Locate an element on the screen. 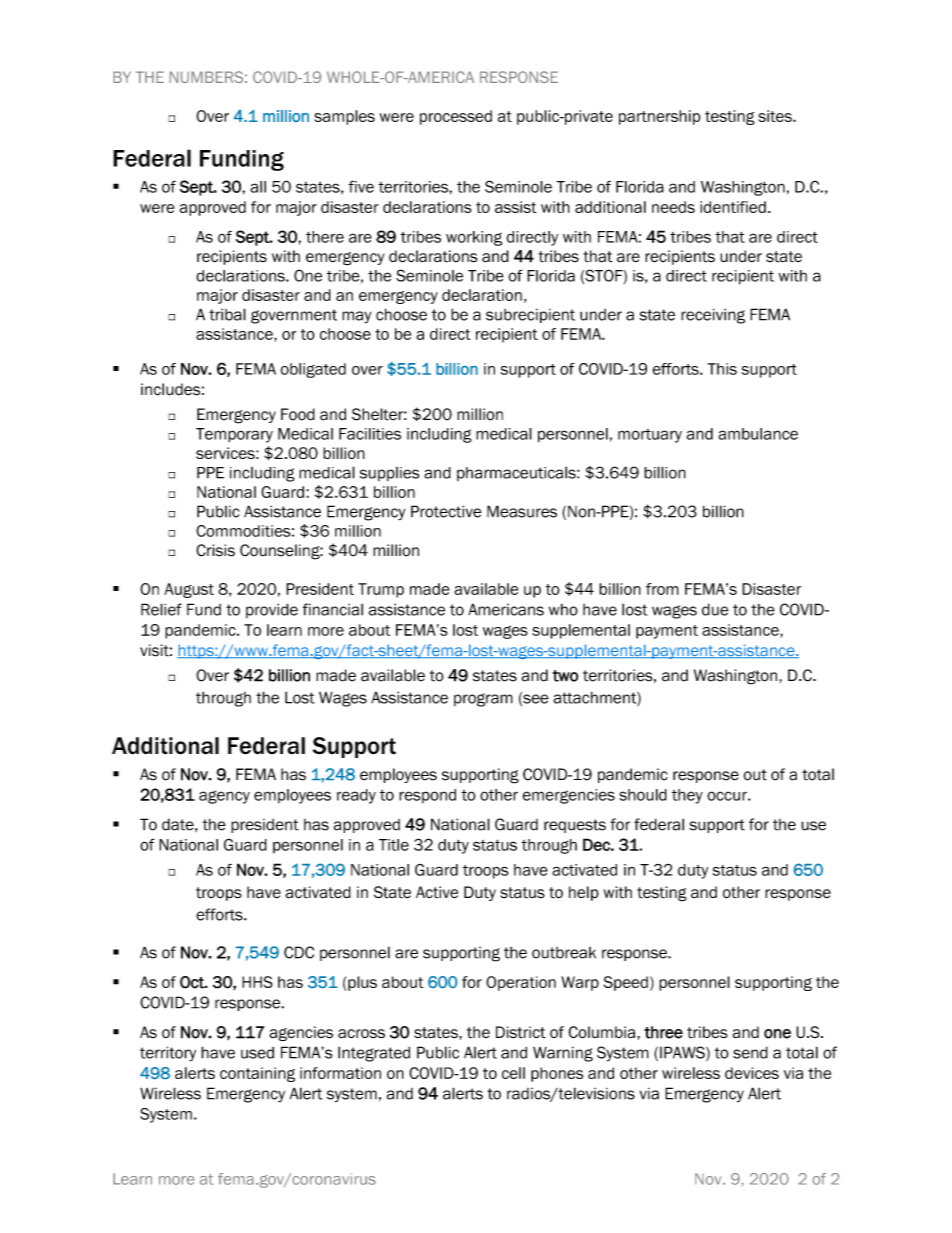  supplies is located at coordinates (389, 474).
